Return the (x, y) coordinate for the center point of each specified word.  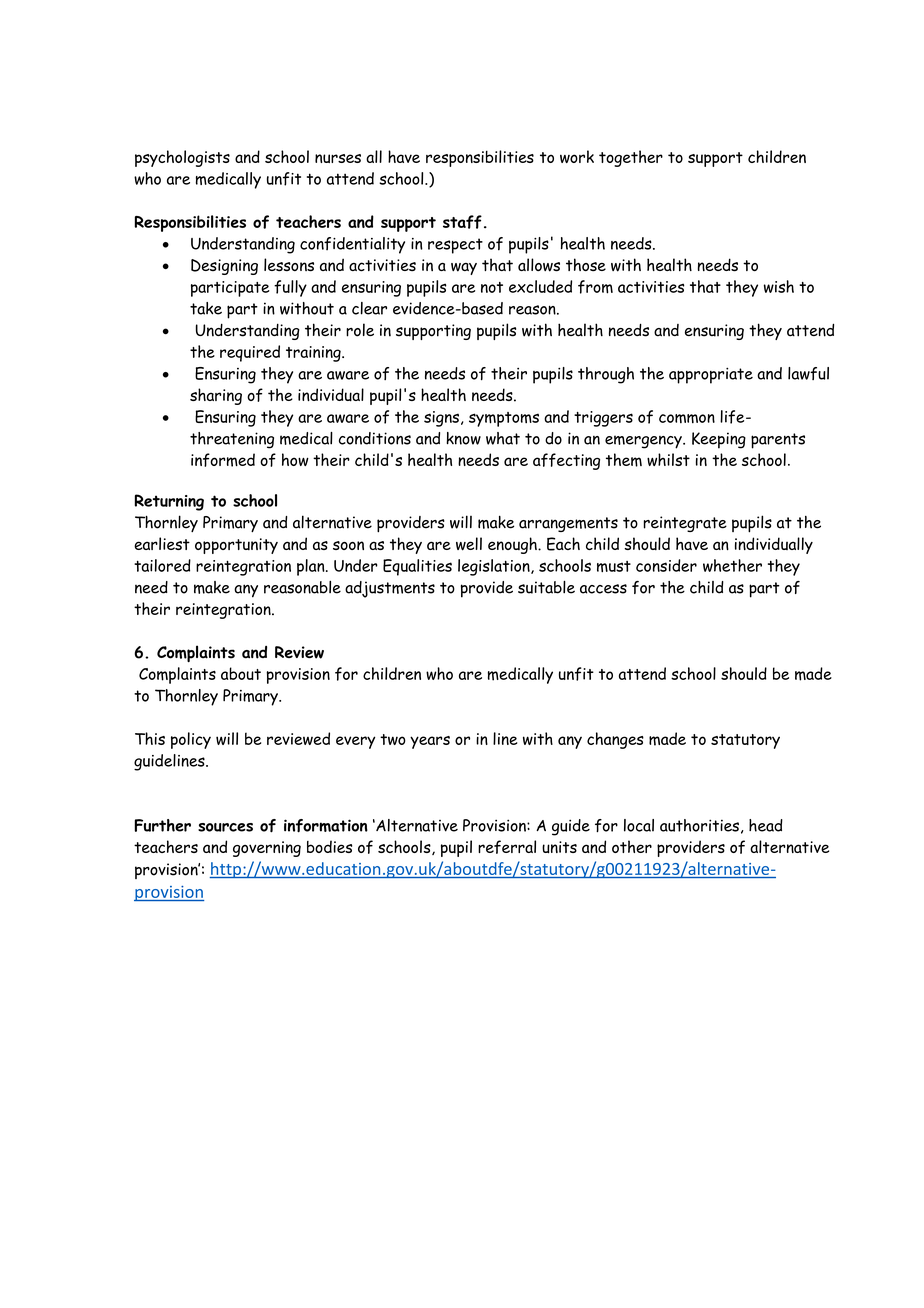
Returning (169, 502)
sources (225, 827)
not (492, 287)
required (250, 353)
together (631, 158)
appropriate (711, 375)
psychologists (182, 158)
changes (615, 740)
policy (191, 740)
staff (462, 222)
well (469, 544)
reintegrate (685, 524)
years (430, 742)
